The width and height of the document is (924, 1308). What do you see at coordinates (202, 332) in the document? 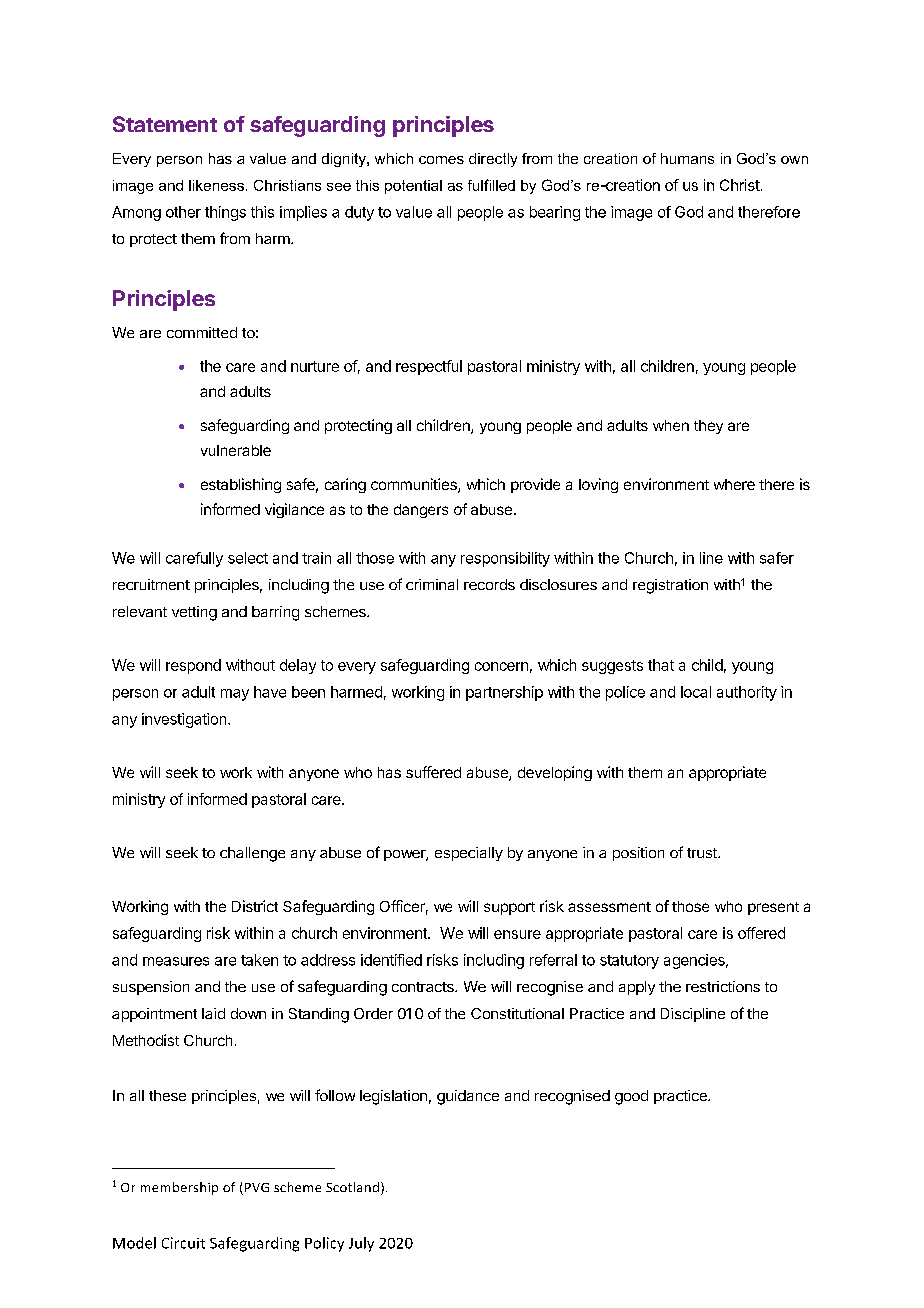
I see `committed` at bounding box center [202, 332].
